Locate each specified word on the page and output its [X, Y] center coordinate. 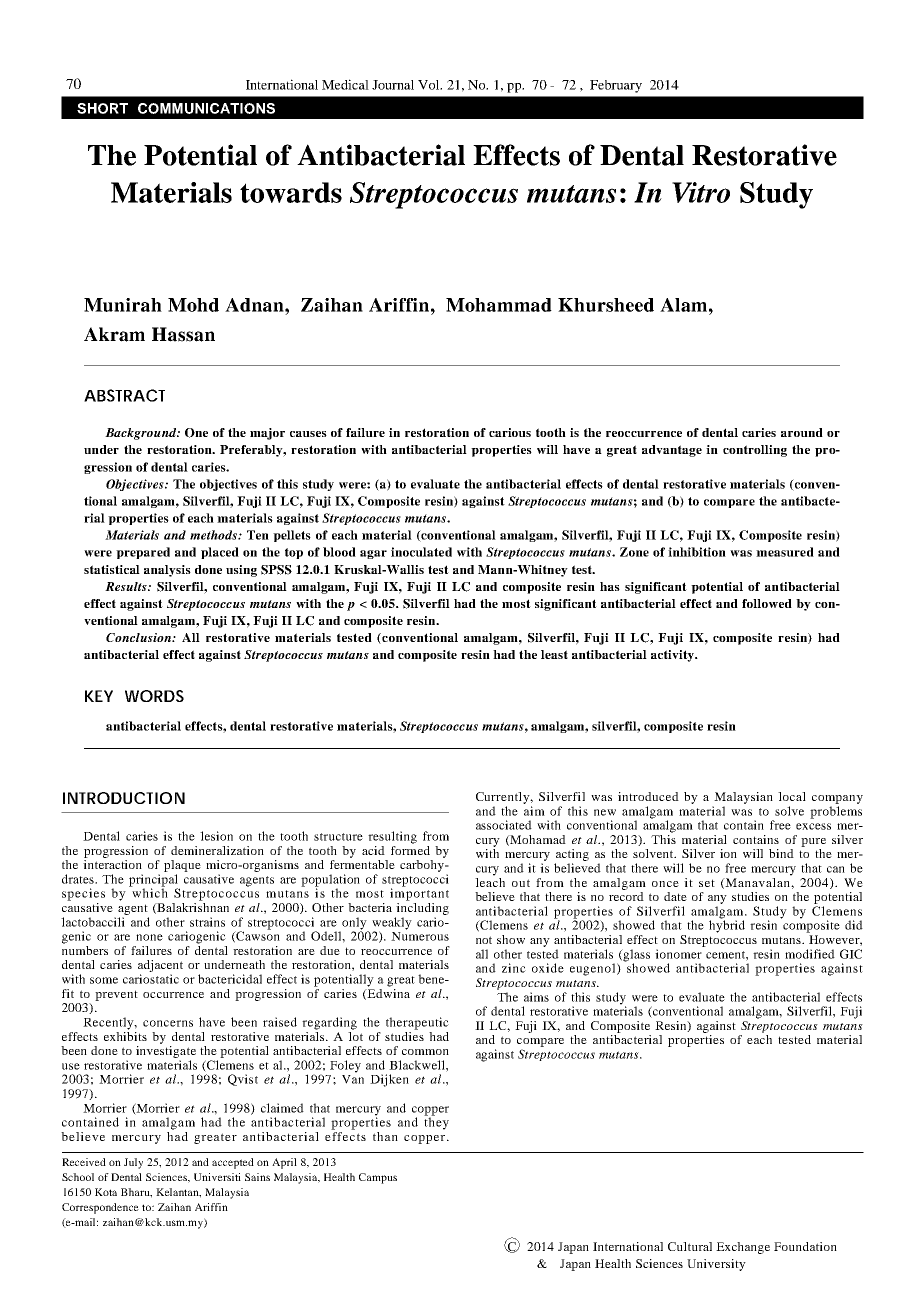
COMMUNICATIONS [206, 108]
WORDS [154, 696]
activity [673, 656]
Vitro [701, 192]
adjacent [160, 967]
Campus [378, 1178]
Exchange [743, 1248]
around [802, 432]
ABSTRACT [124, 395]
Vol [430, 85]
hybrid [727, 925]
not [484, 940]
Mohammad [499, 305]
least [554, 654]
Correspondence [100, 1208]
